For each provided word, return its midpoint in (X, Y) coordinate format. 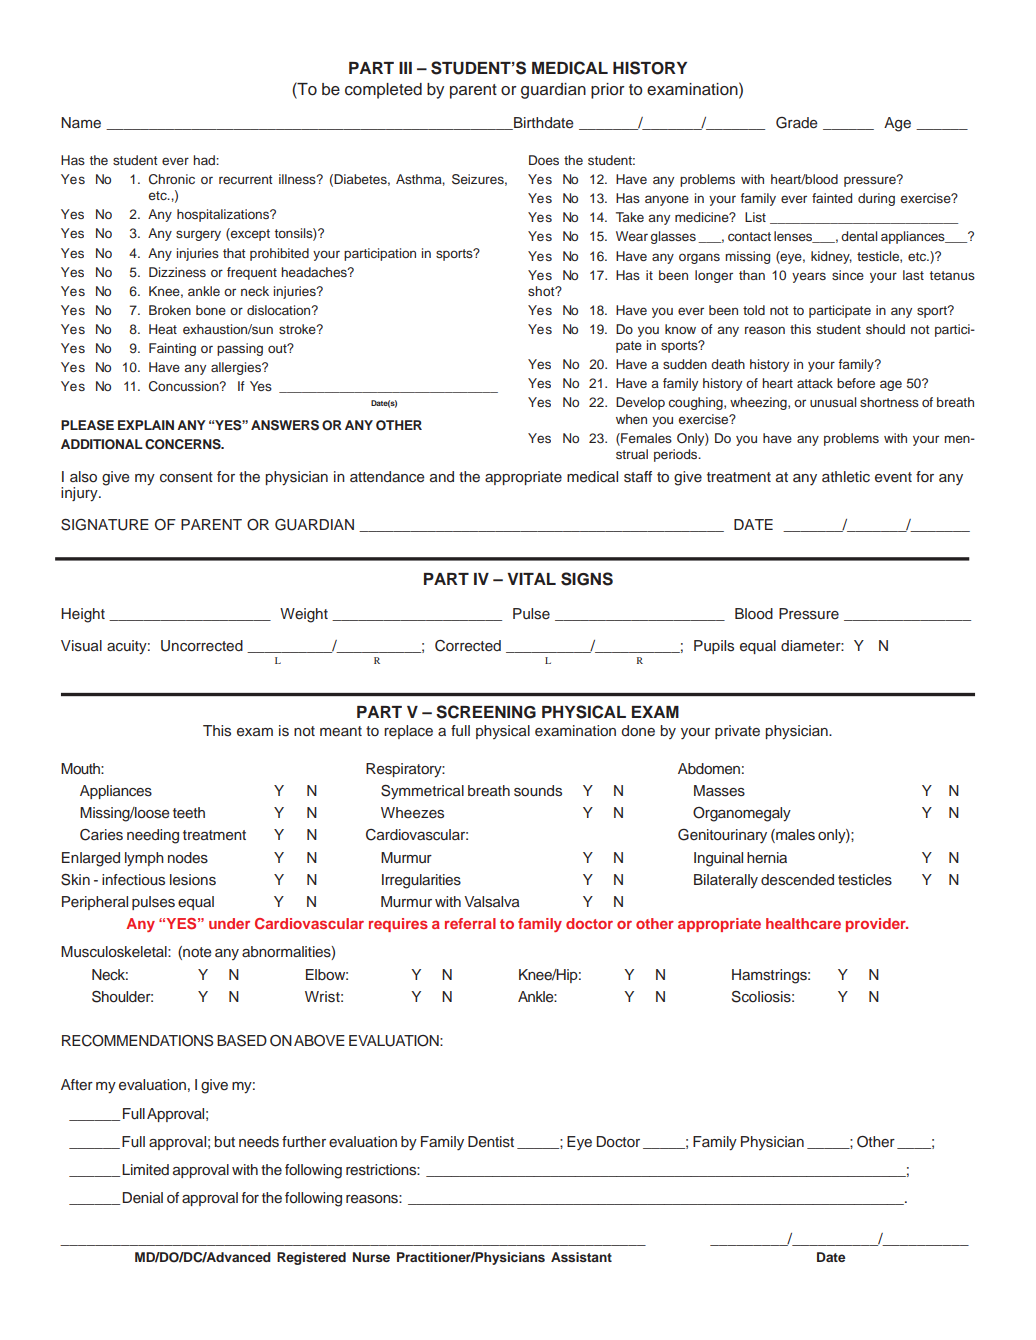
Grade (797, 123)
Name (81, 122)
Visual (81, 646)
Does (544, 160)
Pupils (714, 647)
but (225, 1142)
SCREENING (486, 712)
